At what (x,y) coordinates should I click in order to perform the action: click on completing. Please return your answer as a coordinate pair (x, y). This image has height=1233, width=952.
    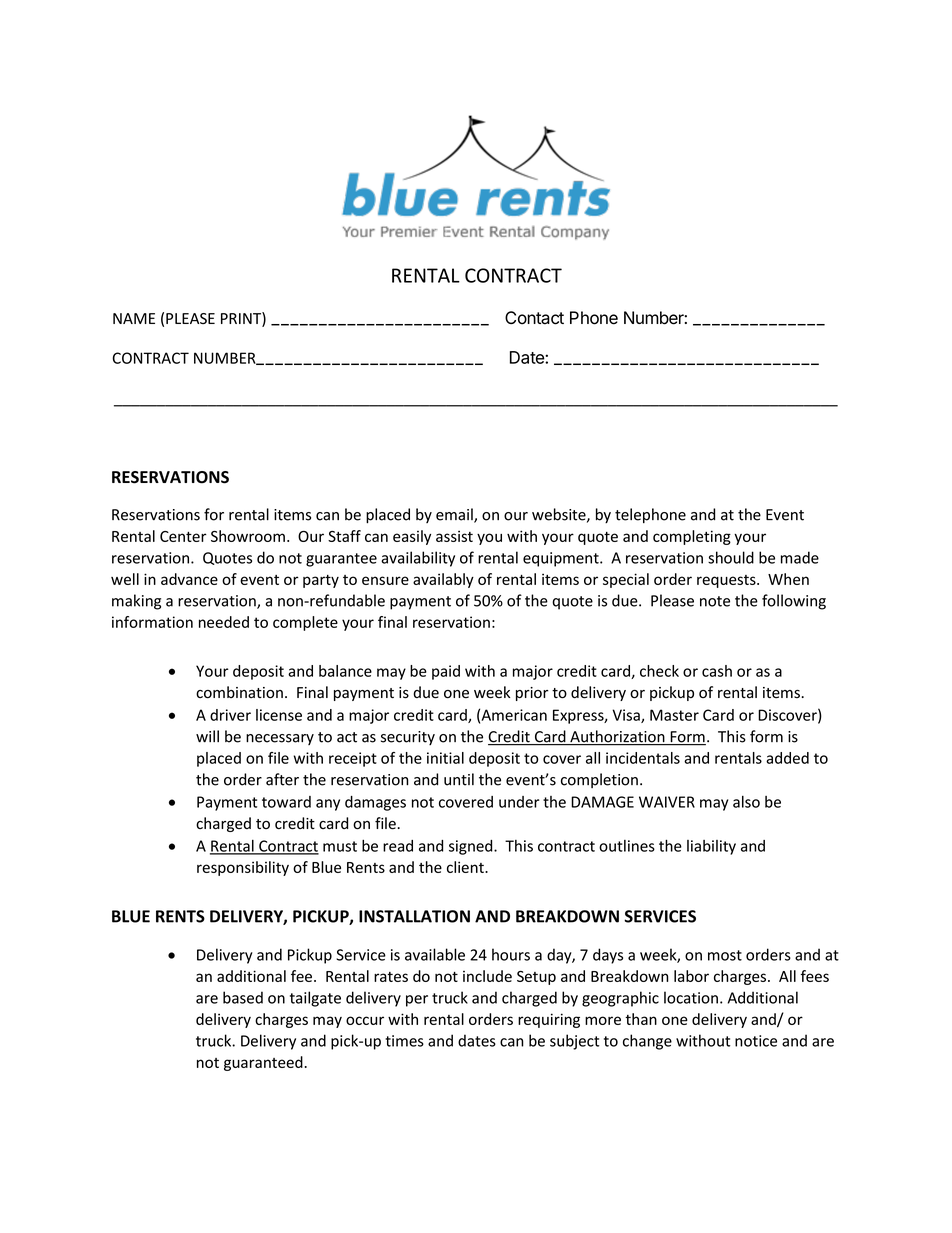
    Looking at the image, I should click on (692, 537).
